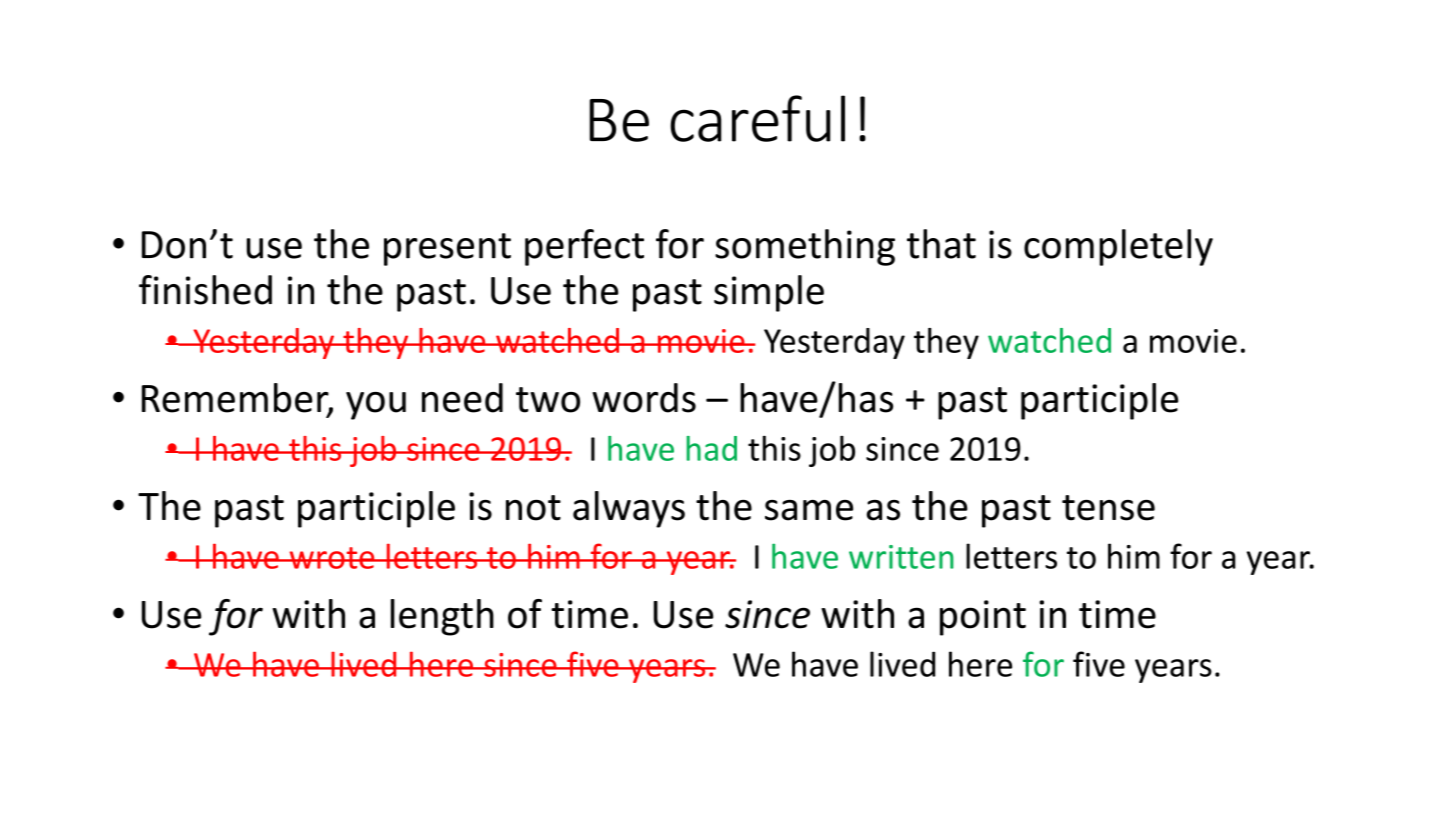 The image size is (1456, 819). I want to click on present, so click(447, 249).
